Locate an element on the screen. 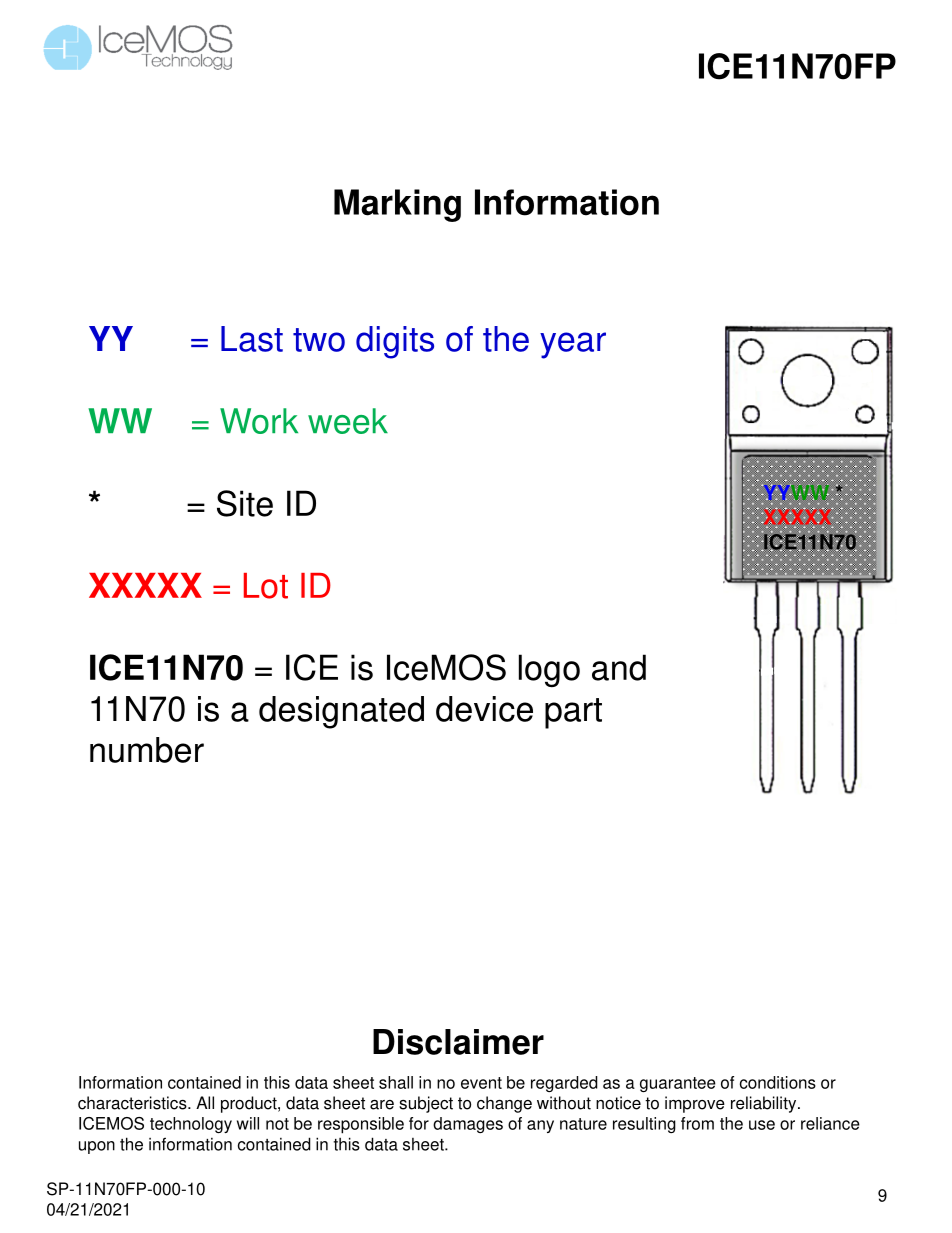 The height and width of the screenshot is (1233, 952). Marking is located at coordinates (397, 205).
